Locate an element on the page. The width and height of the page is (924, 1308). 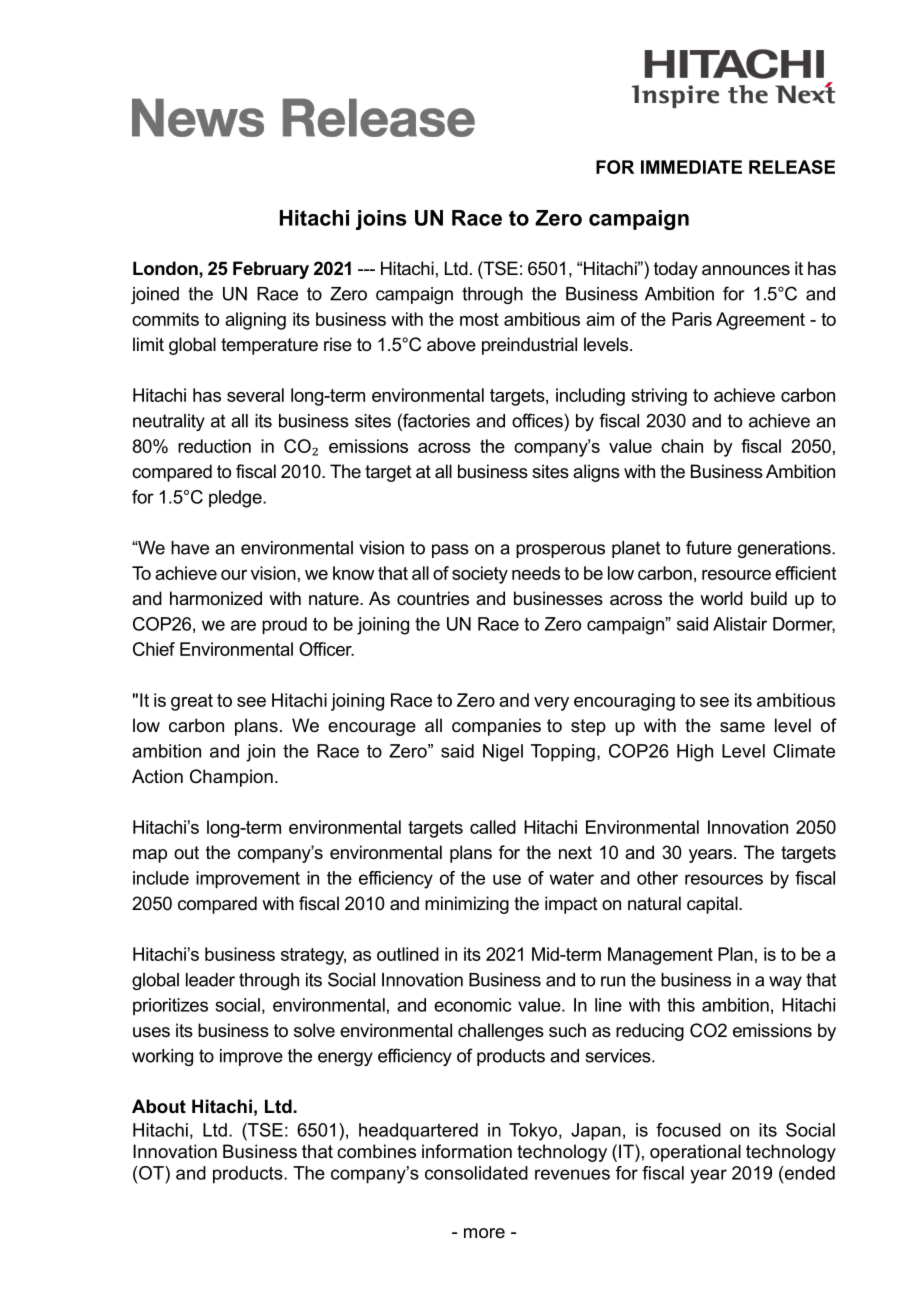
most is located at coordinates (479, 319).
